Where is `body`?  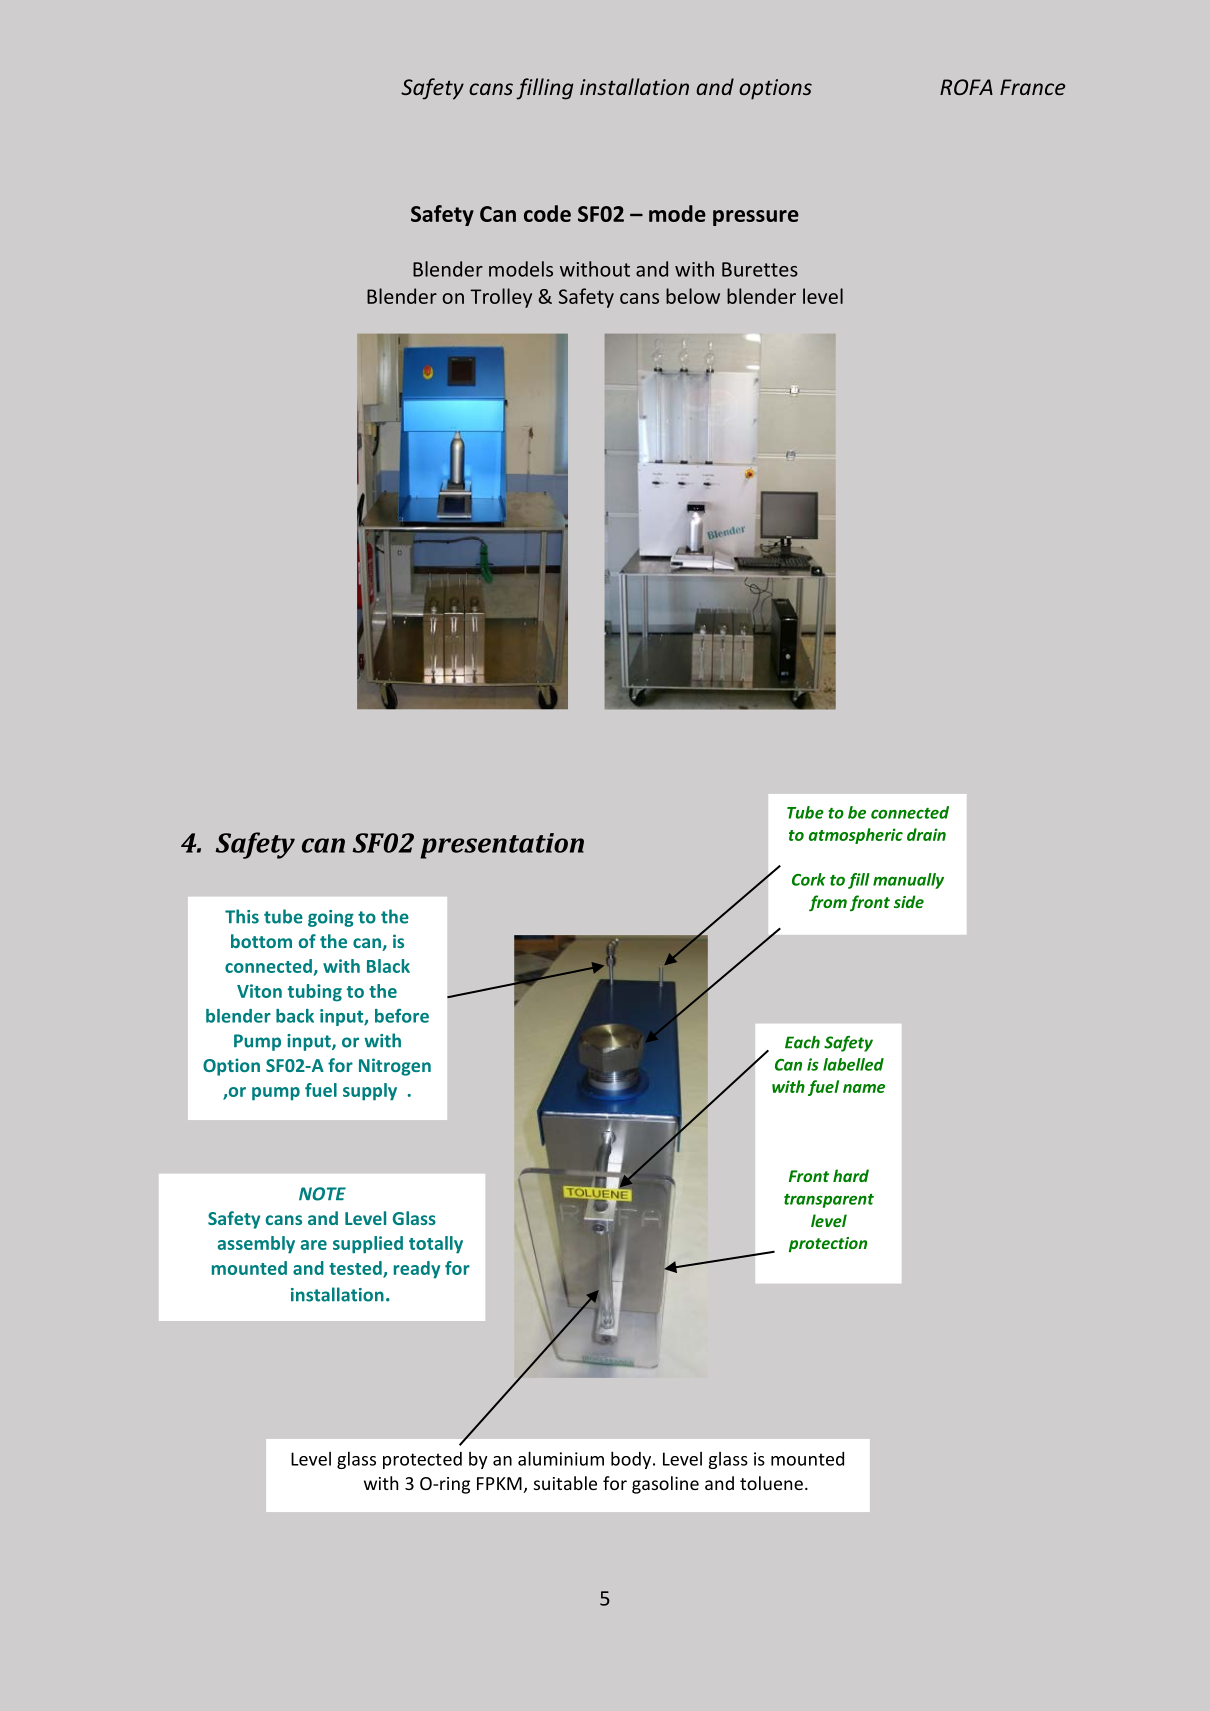
body is located at coordinates (631, 1460).
